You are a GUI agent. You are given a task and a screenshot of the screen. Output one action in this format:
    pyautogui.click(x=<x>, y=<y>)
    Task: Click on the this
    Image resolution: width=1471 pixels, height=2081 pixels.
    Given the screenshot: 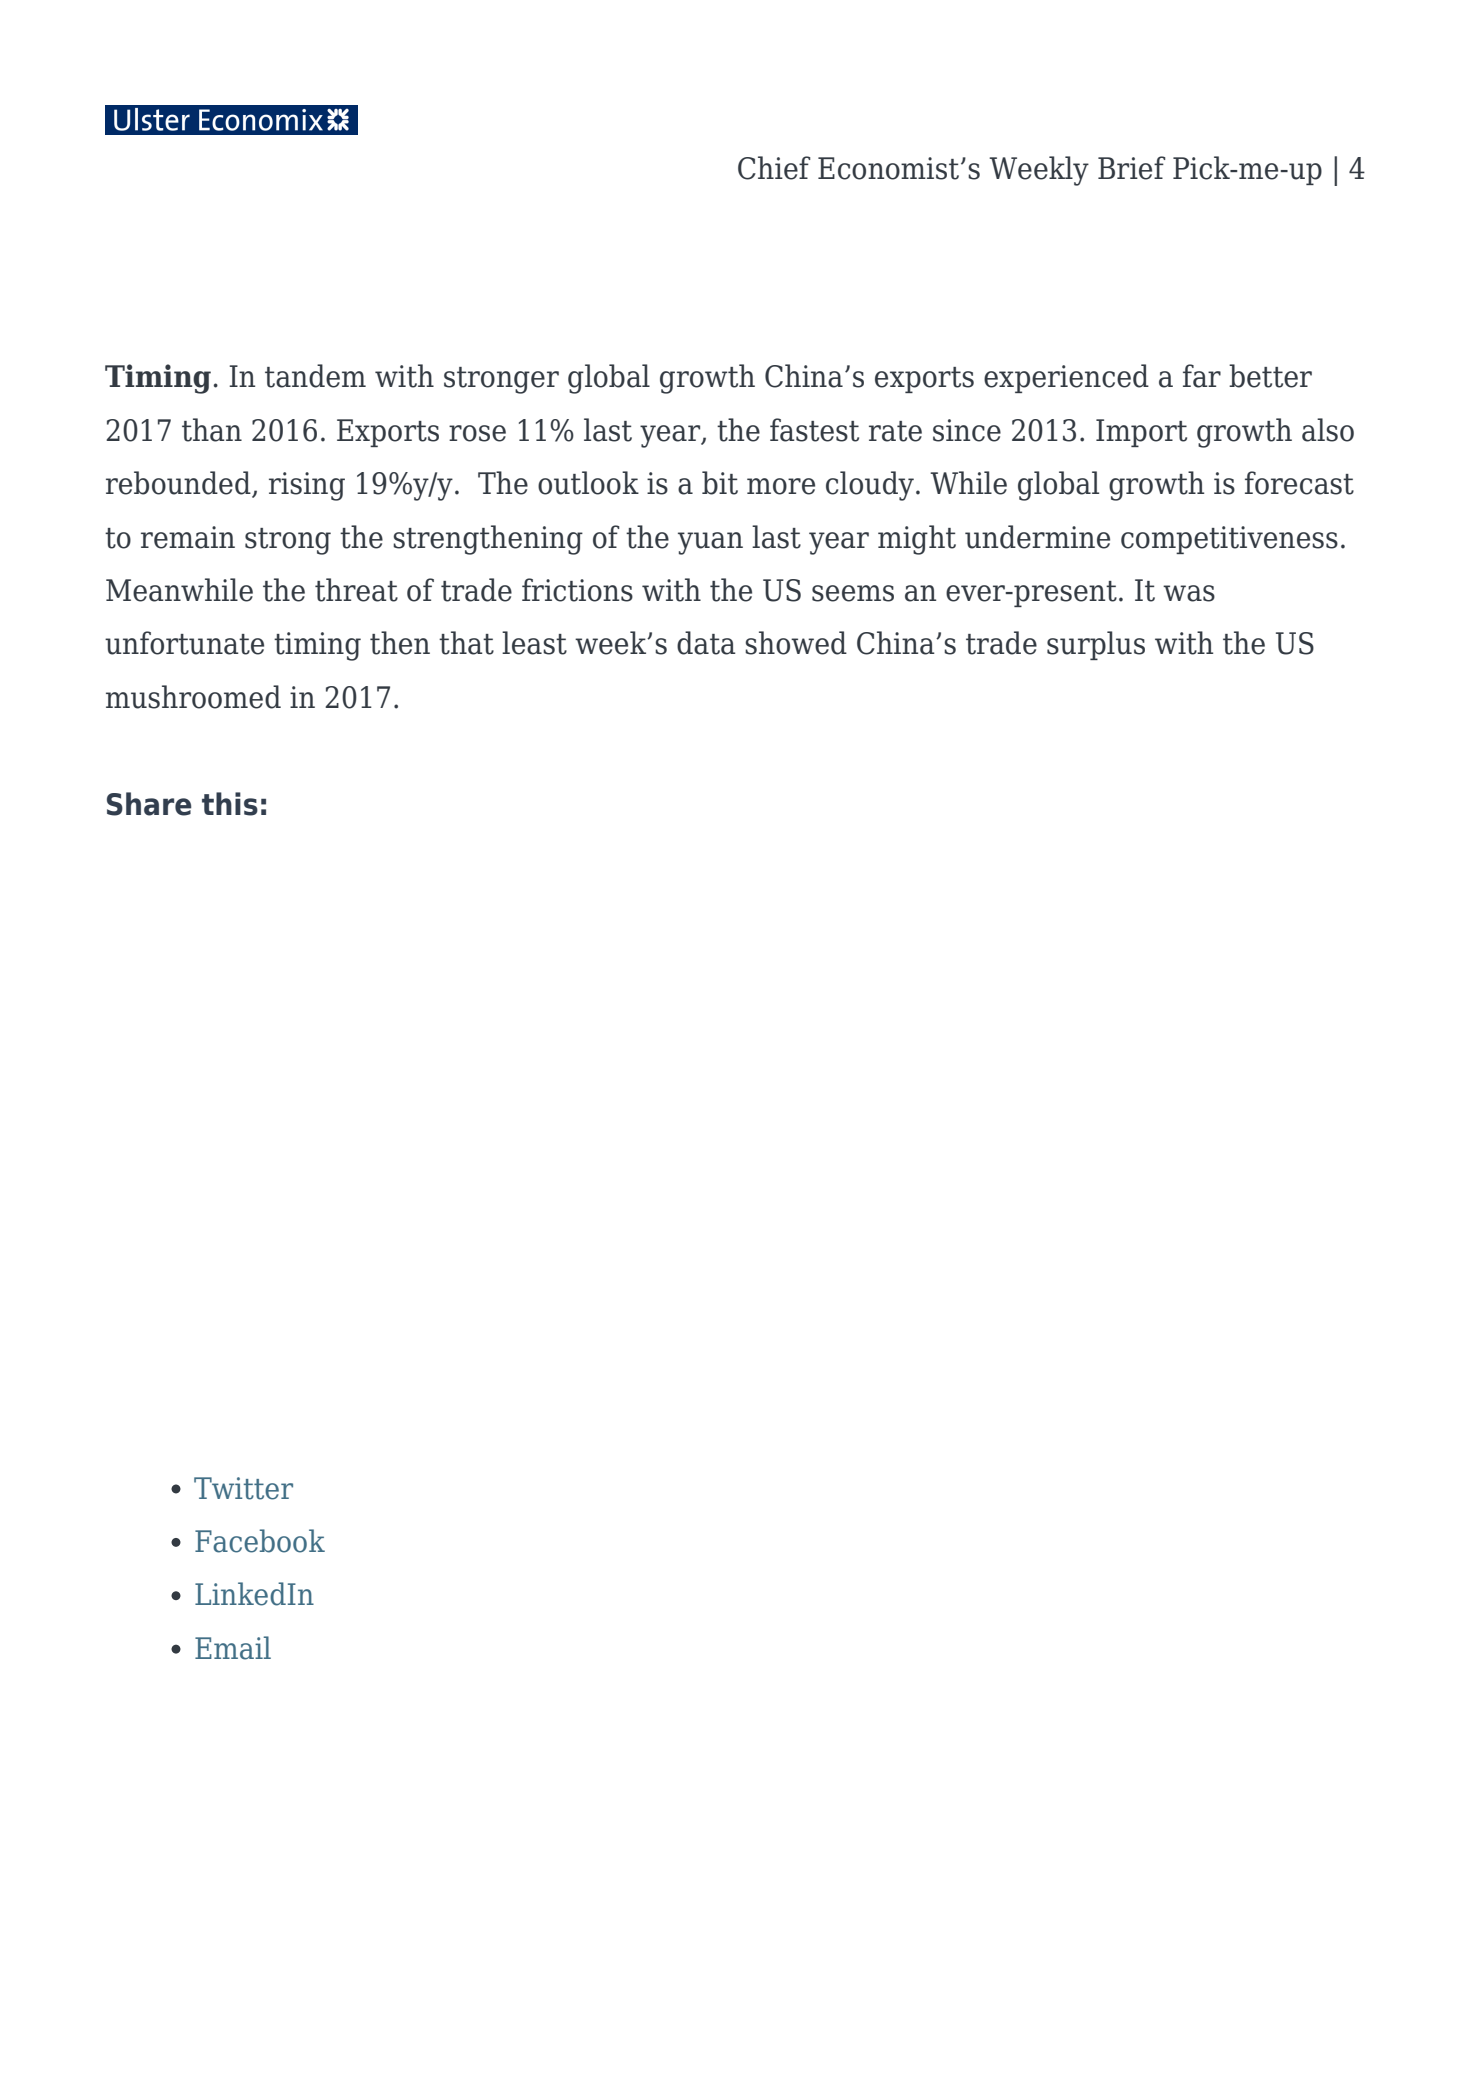 What is the action you would take?
    pyautogui.click(x=230, y=804)
